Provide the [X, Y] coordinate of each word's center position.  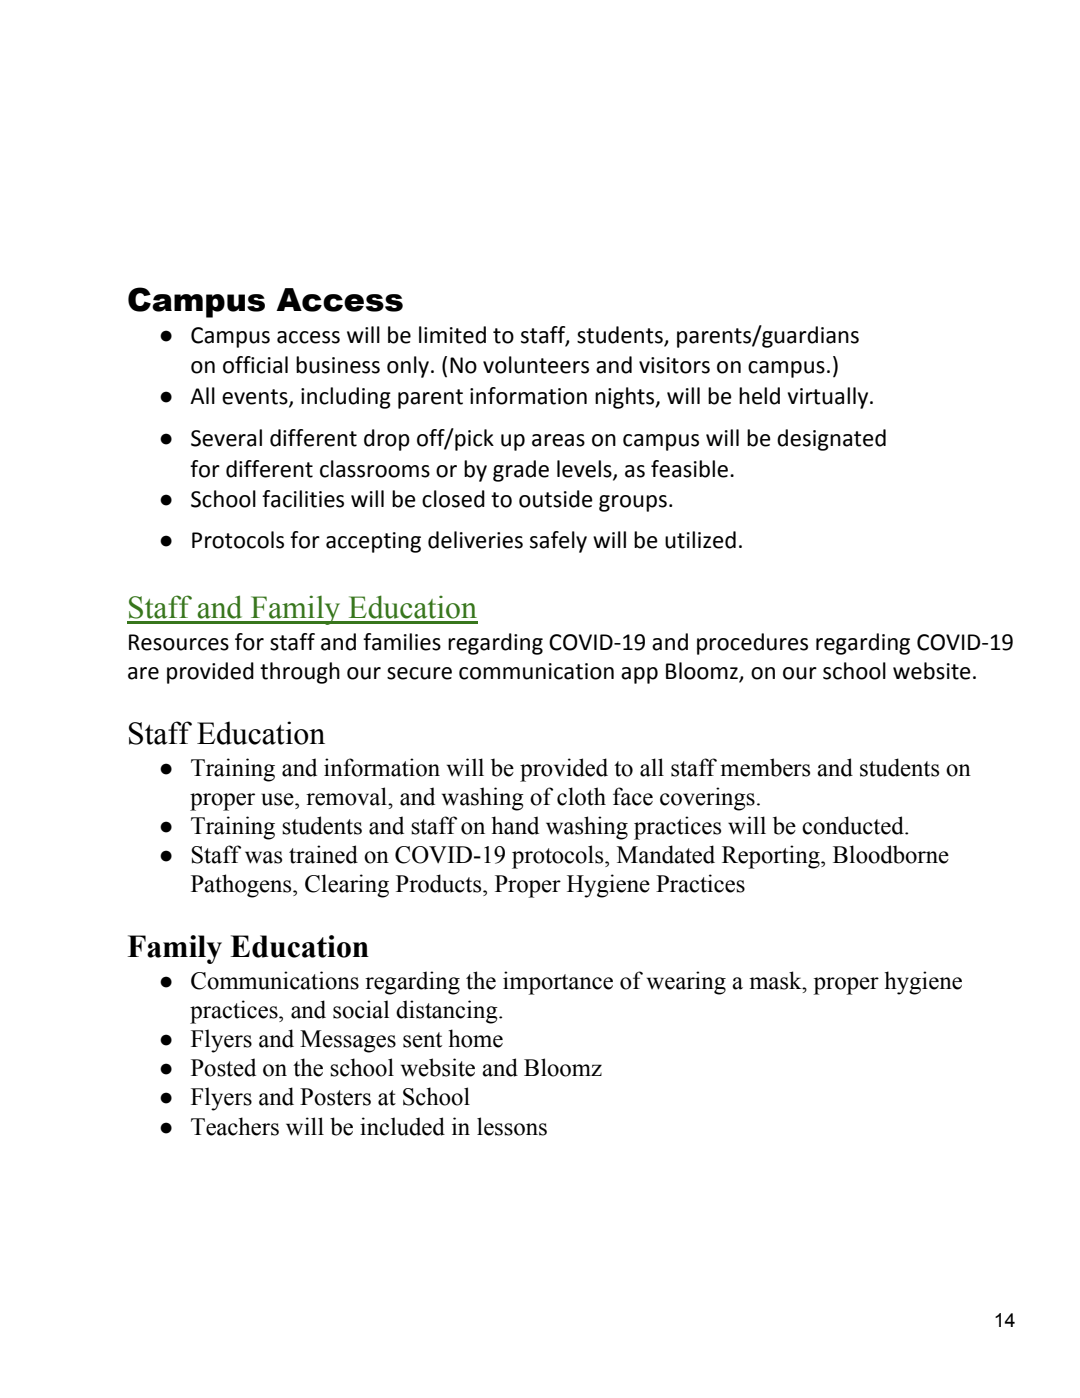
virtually [829, 398]
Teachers [235, 1126]
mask [776, 980]
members [765, 767]
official [255, 365]
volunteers [536, 365]
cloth [581, 796]
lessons [512, 1126]
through [300, 673]
